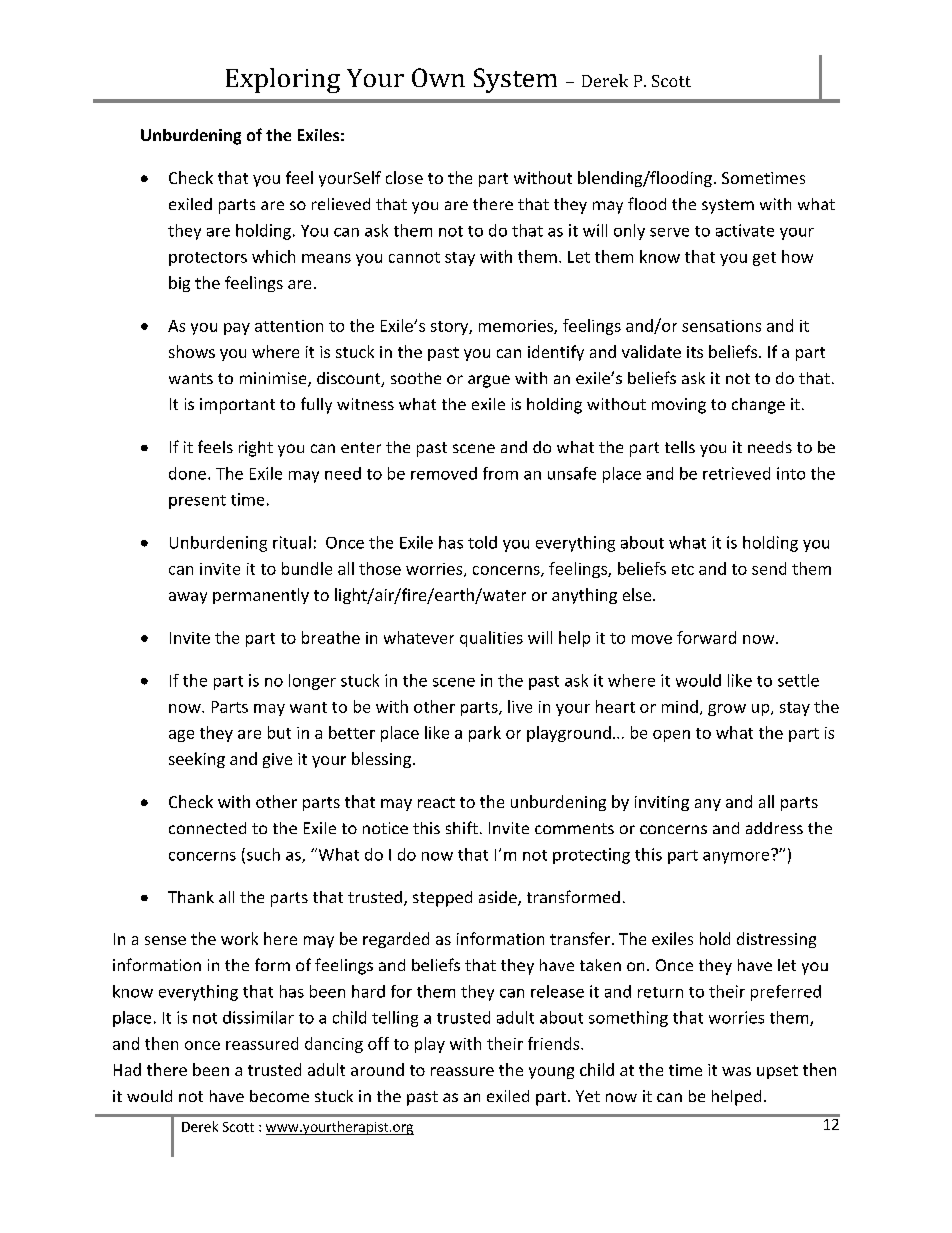  What do you see at coordinates (283, 80) in the page?
I see `Exploring` at bounding box center [283, 80].
